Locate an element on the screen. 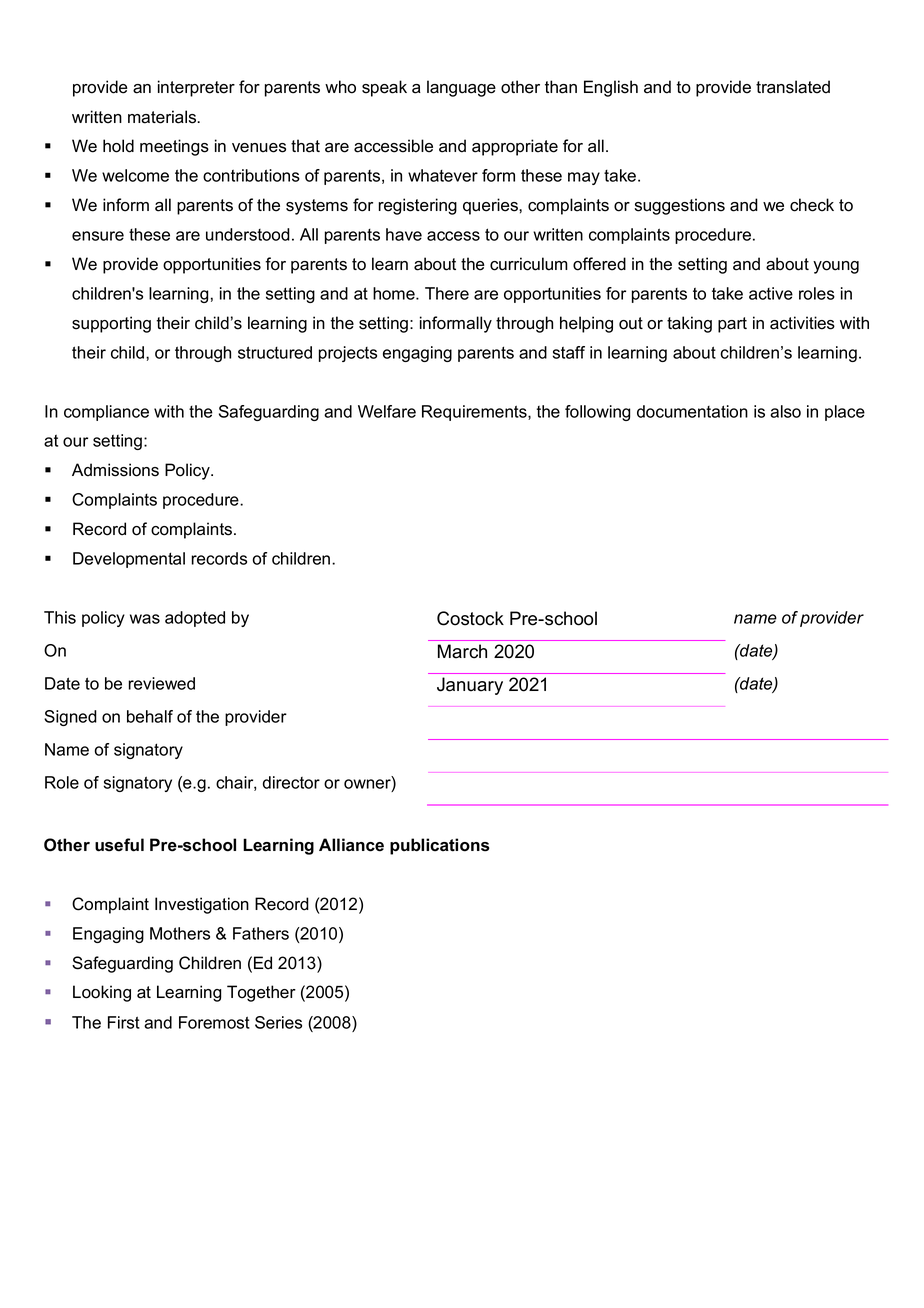 This screenshot has width=924, height=1308. materials is located at coordinates (163, 117).
